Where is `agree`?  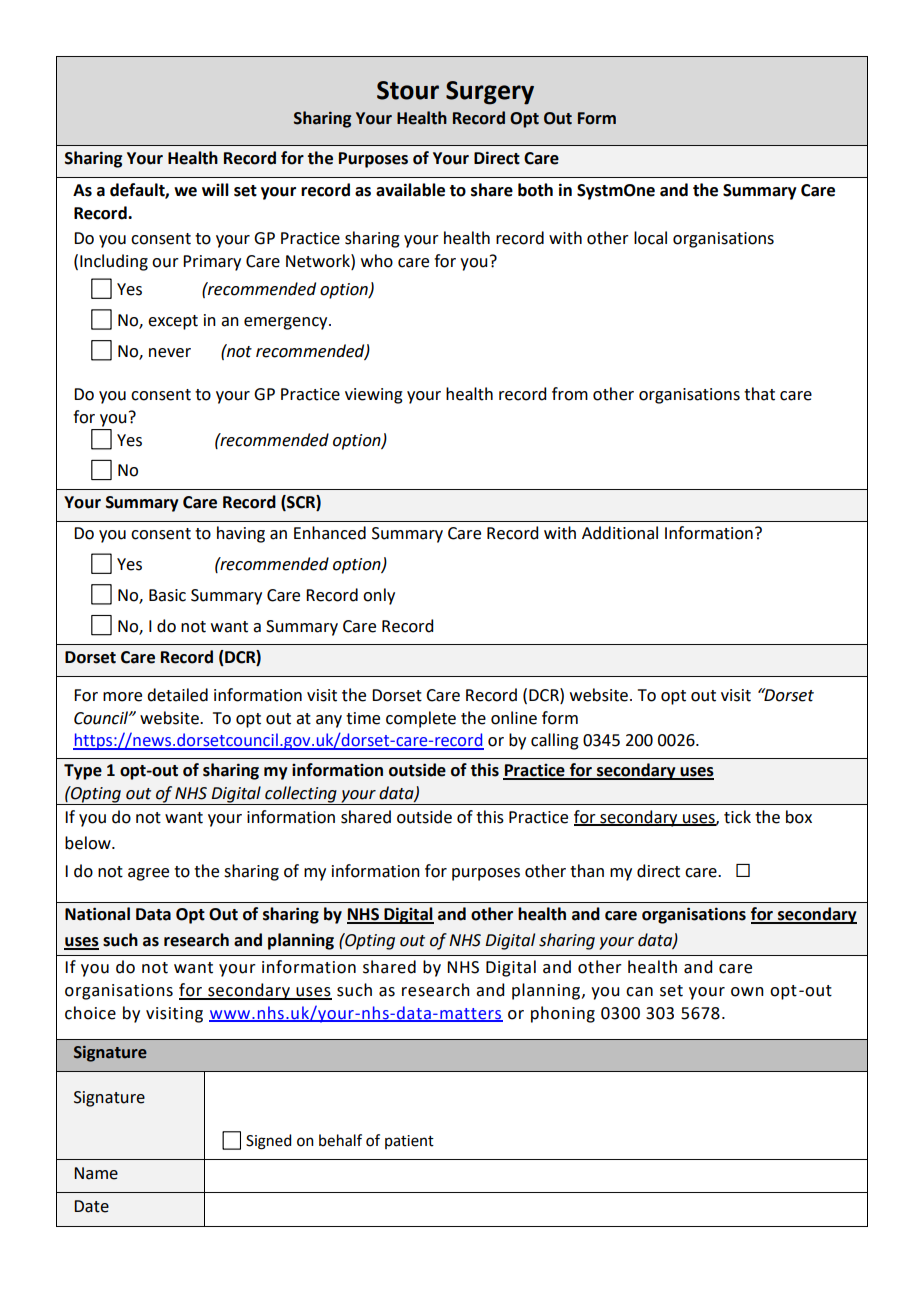 agree is located at coordinates (148, 874).
